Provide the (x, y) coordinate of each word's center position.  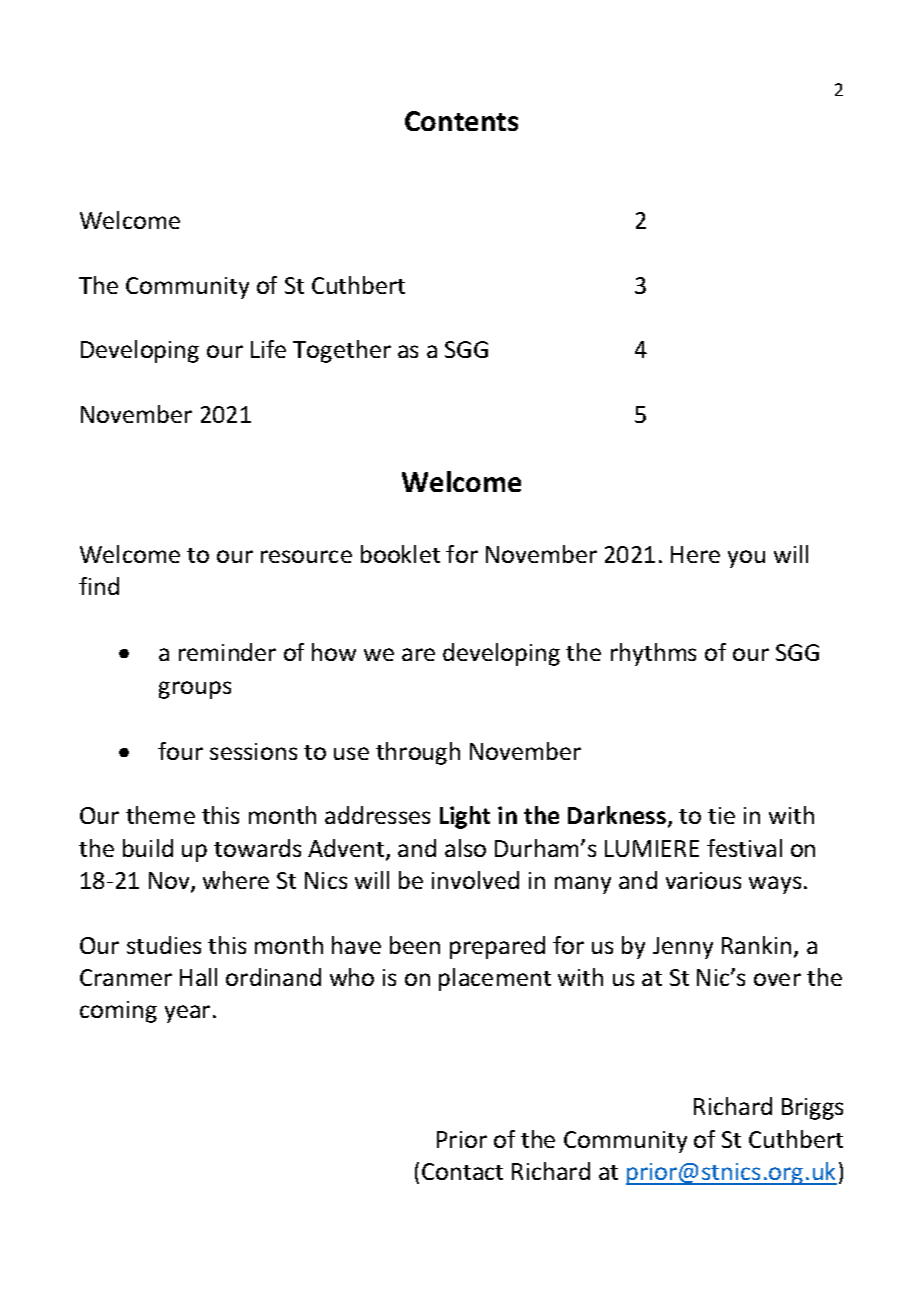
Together (342, 351)
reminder (227, 652)
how (334, 652)
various (703, 880)
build (148, 848)
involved (475, 880)
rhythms (653, 654)
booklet (400, 554)
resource (306, 556)
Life (268, 349)
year (187, 1014)
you (746, 559)
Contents (461, 121)
